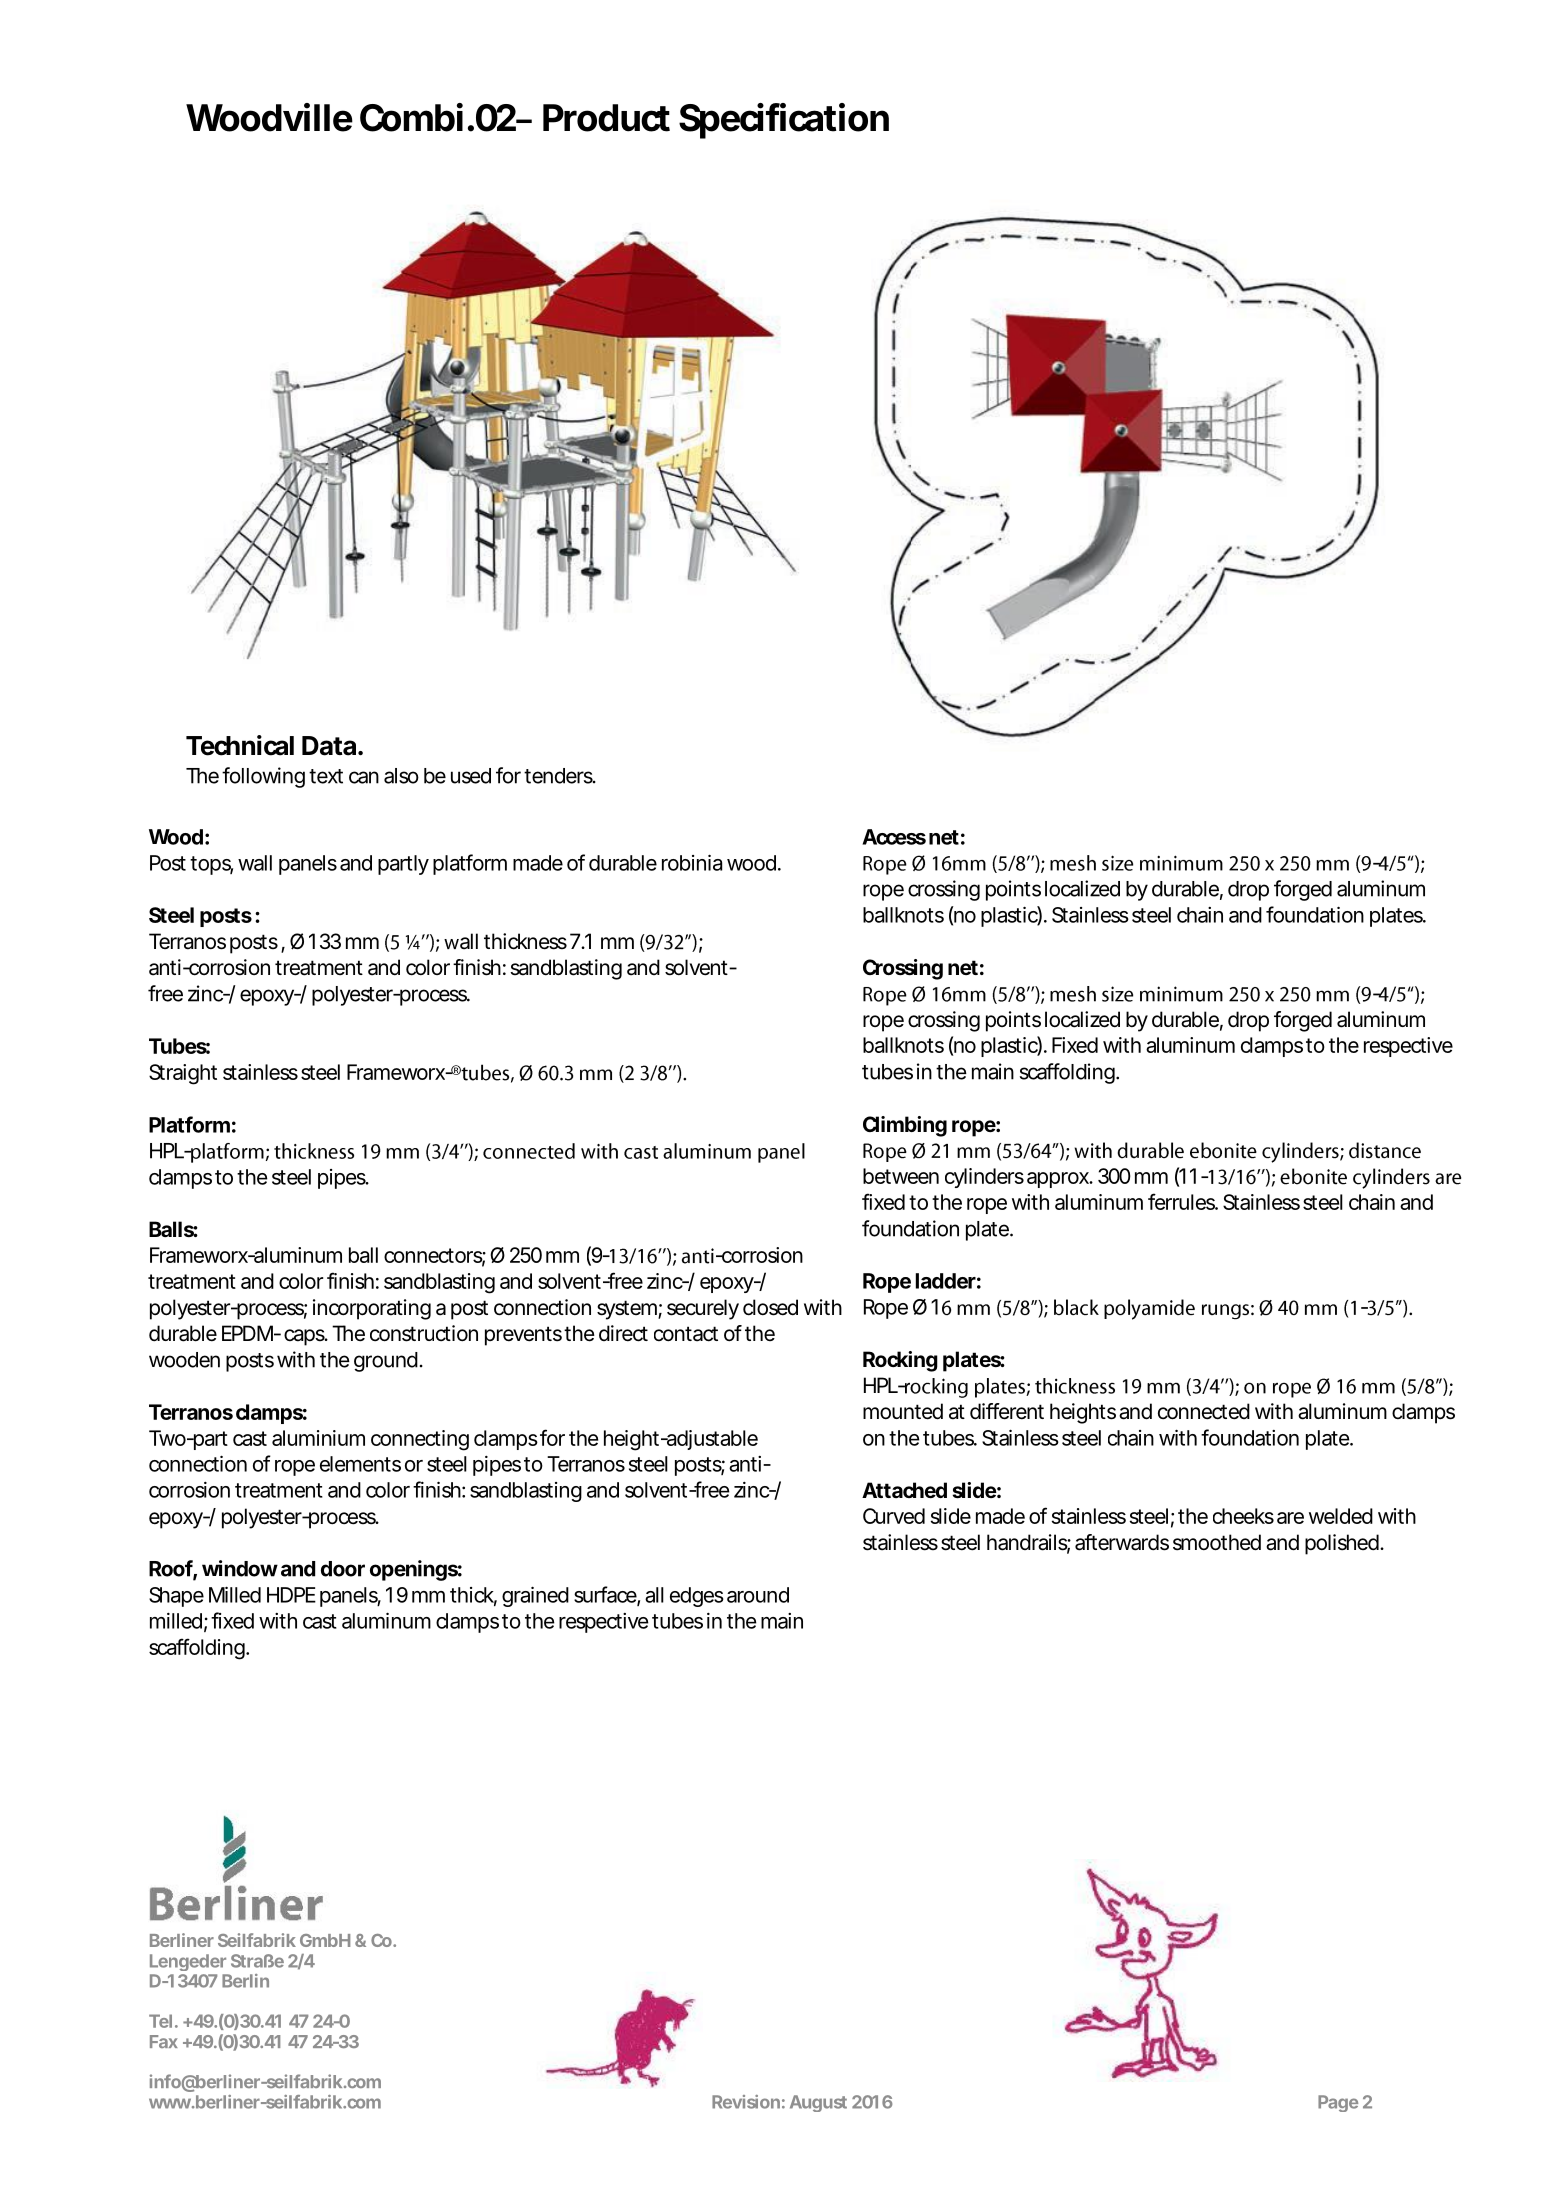  Describe the element at coordinates (784, 121) in the image. I see `Specification` at that location.
